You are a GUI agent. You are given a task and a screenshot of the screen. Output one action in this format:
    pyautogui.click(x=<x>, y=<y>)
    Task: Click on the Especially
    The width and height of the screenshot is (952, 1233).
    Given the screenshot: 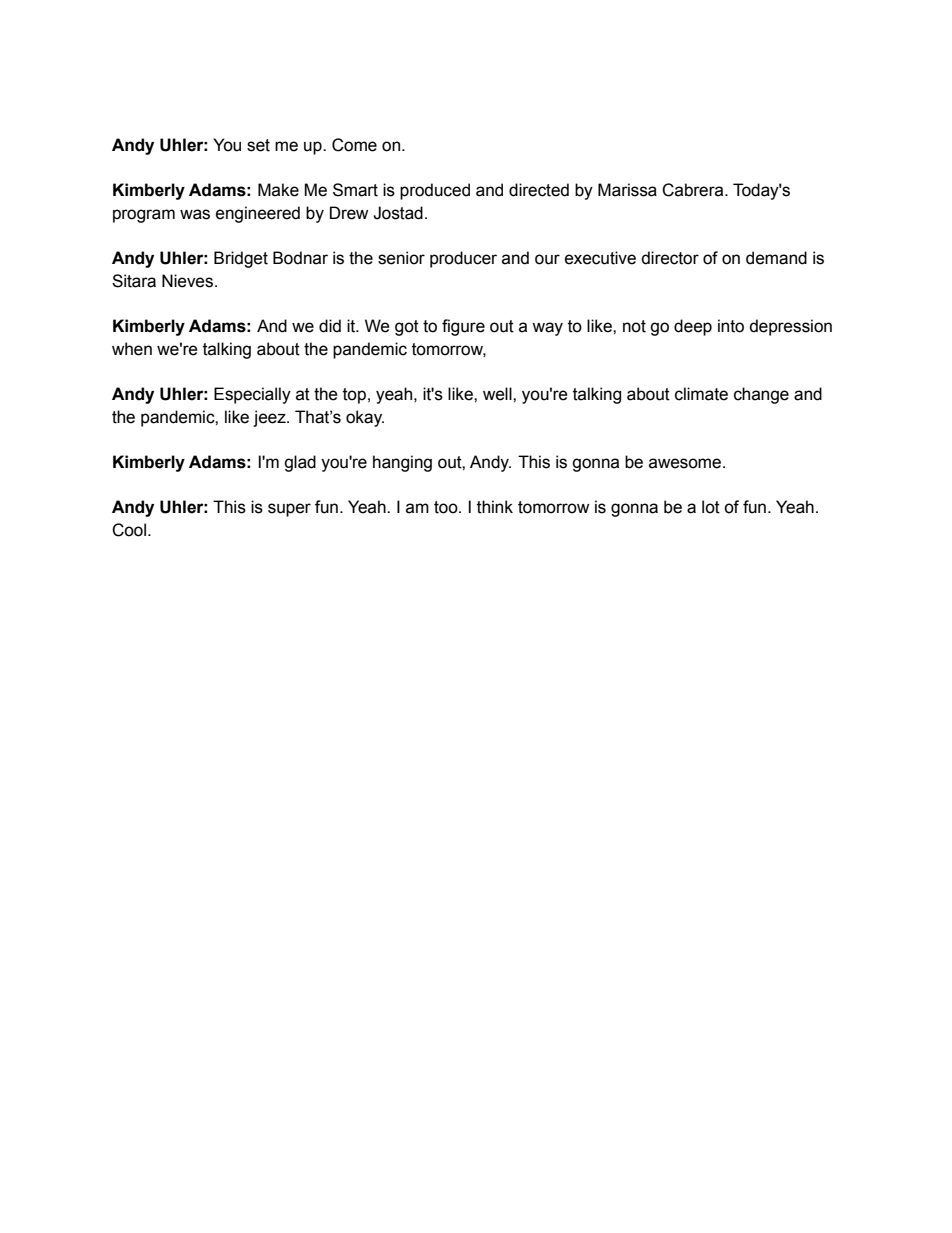 What is the action you would take?
    pyautogui.click(x=252, y=395)
